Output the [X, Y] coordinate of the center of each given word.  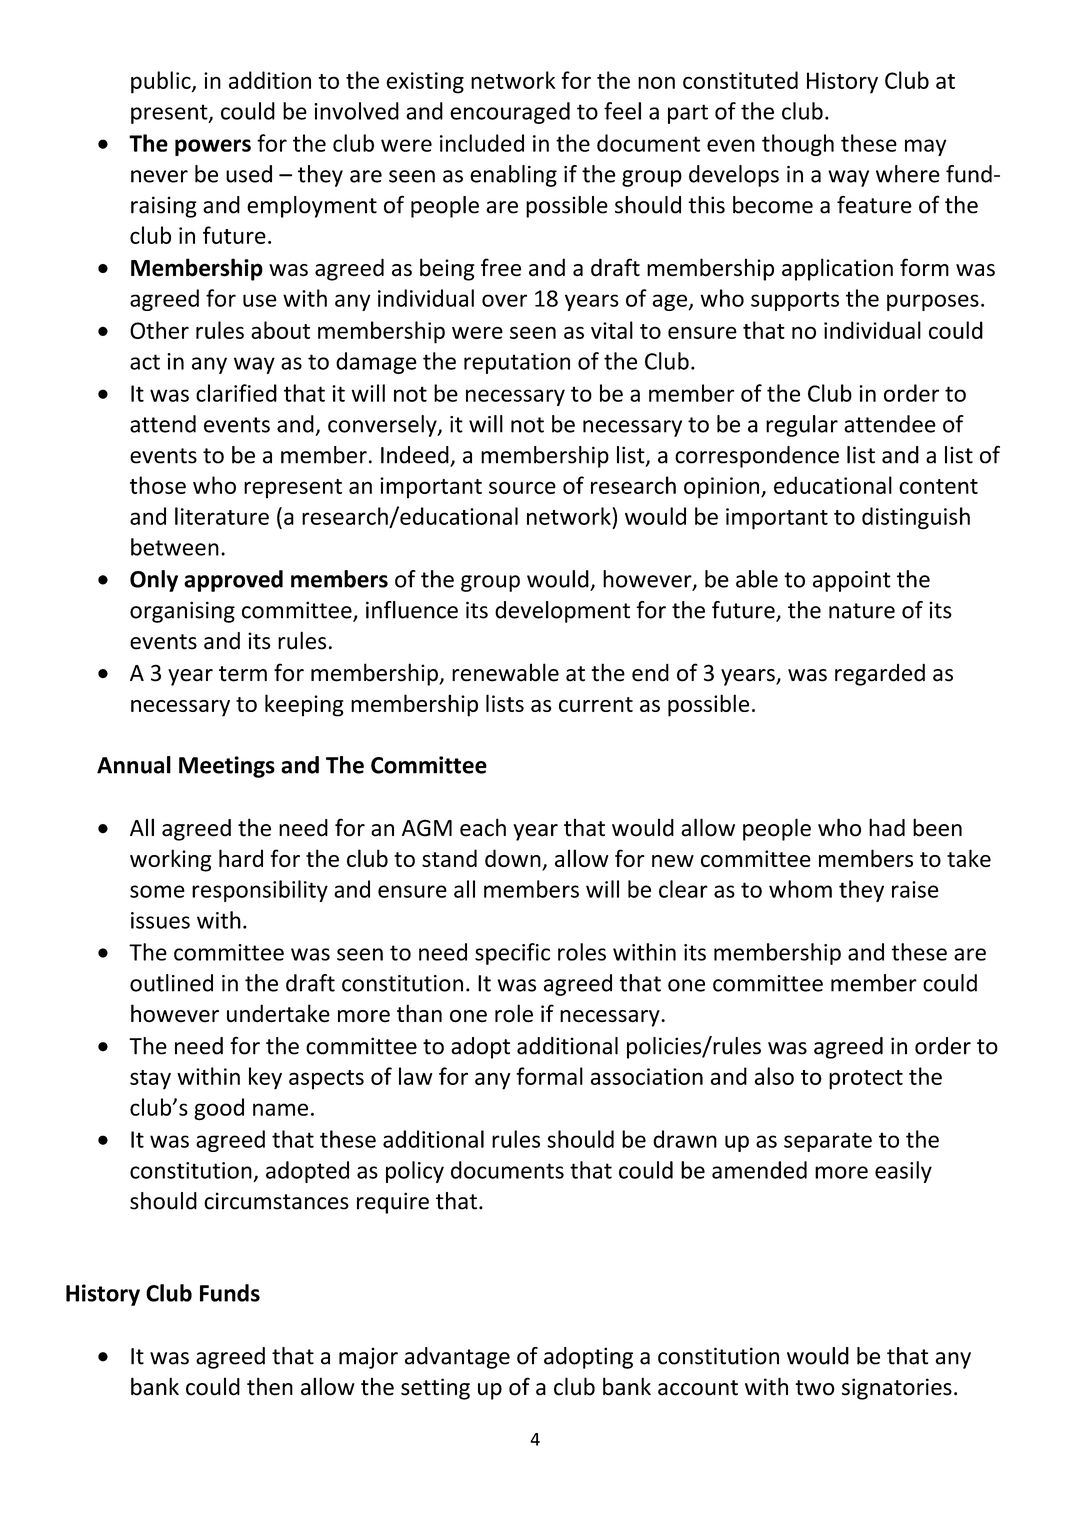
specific [512, 954]
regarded [880, 674]
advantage [457, 1358]
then [270, 1386]
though [798, 145]
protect [866, 1080]
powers [213, 147]
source [522, 487]
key [265, 1078]
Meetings [227, 767]
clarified [236, 393]
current [596, 704]
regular [802, 426]
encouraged [510, 113]
